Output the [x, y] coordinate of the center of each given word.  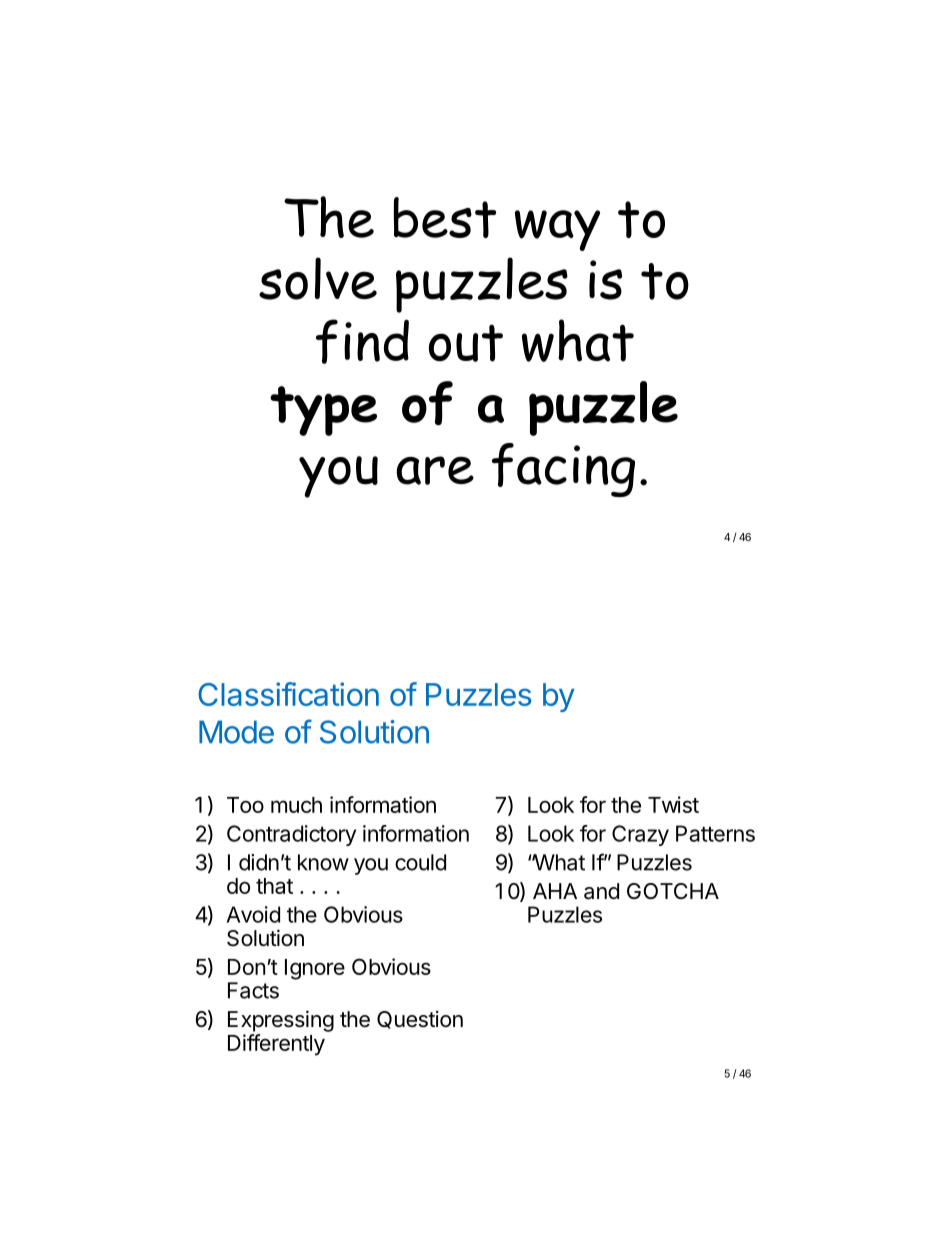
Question [420, 1019]
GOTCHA [673, 891]
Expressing [281, 1021]
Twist [673, 804]
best [445, 217]
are [435, 470]
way [557, 230]
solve [318, 278]
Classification [288, 694]
